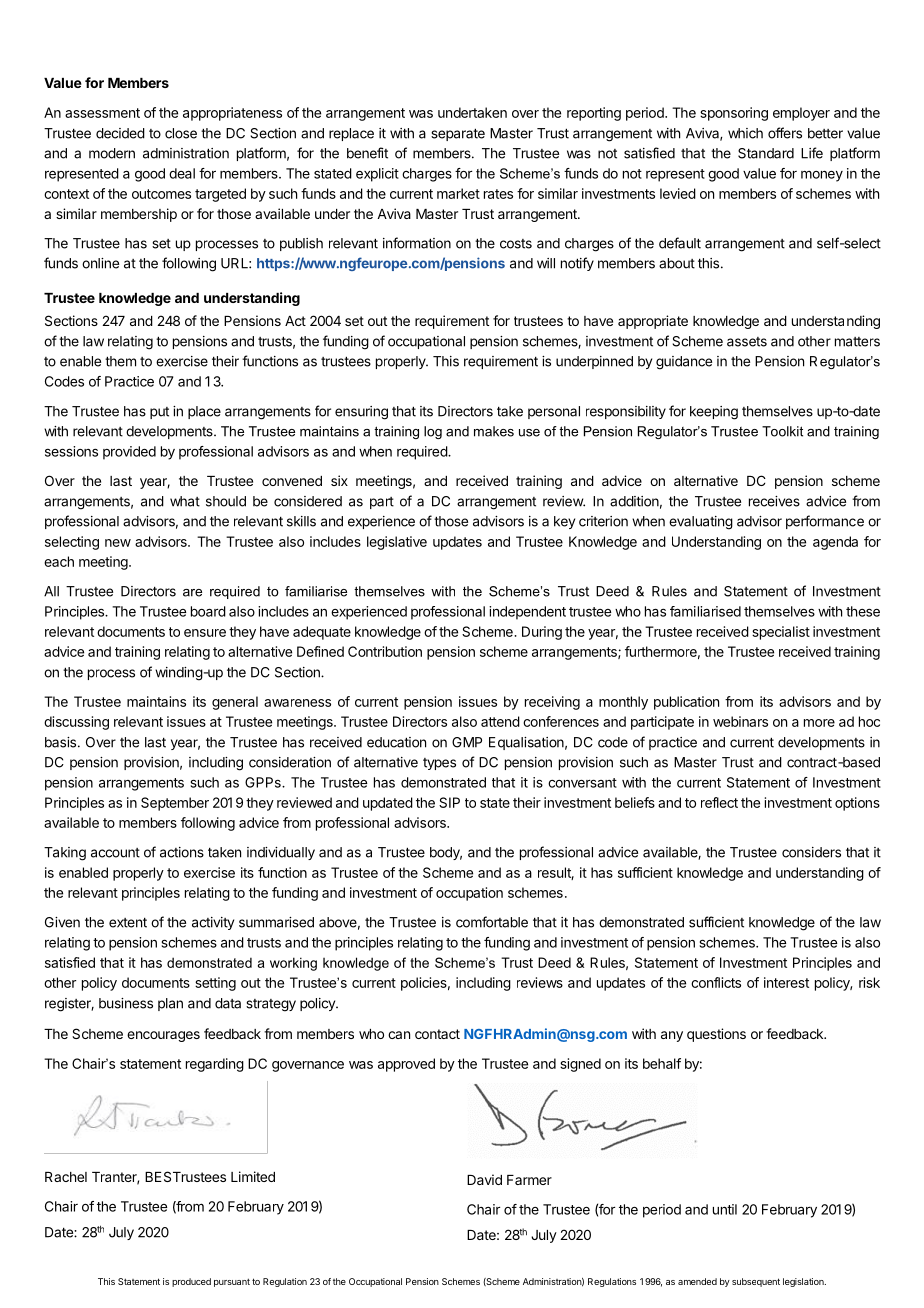  Describe the element at coordinates (766, 153) in the screenshot. I see `Standard` at that location.
